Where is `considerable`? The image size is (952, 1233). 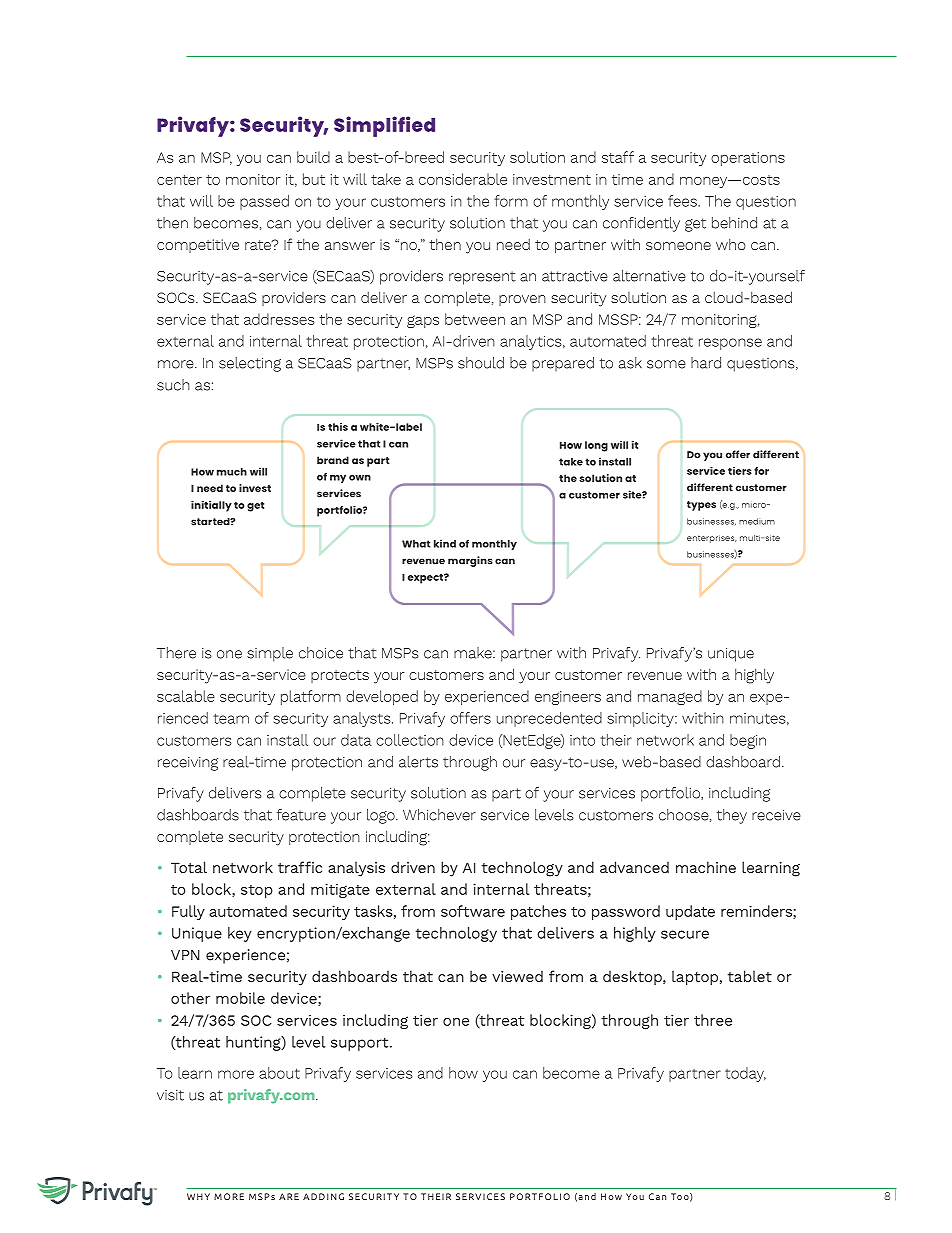 considerable is located at coordinates (463, 179).
